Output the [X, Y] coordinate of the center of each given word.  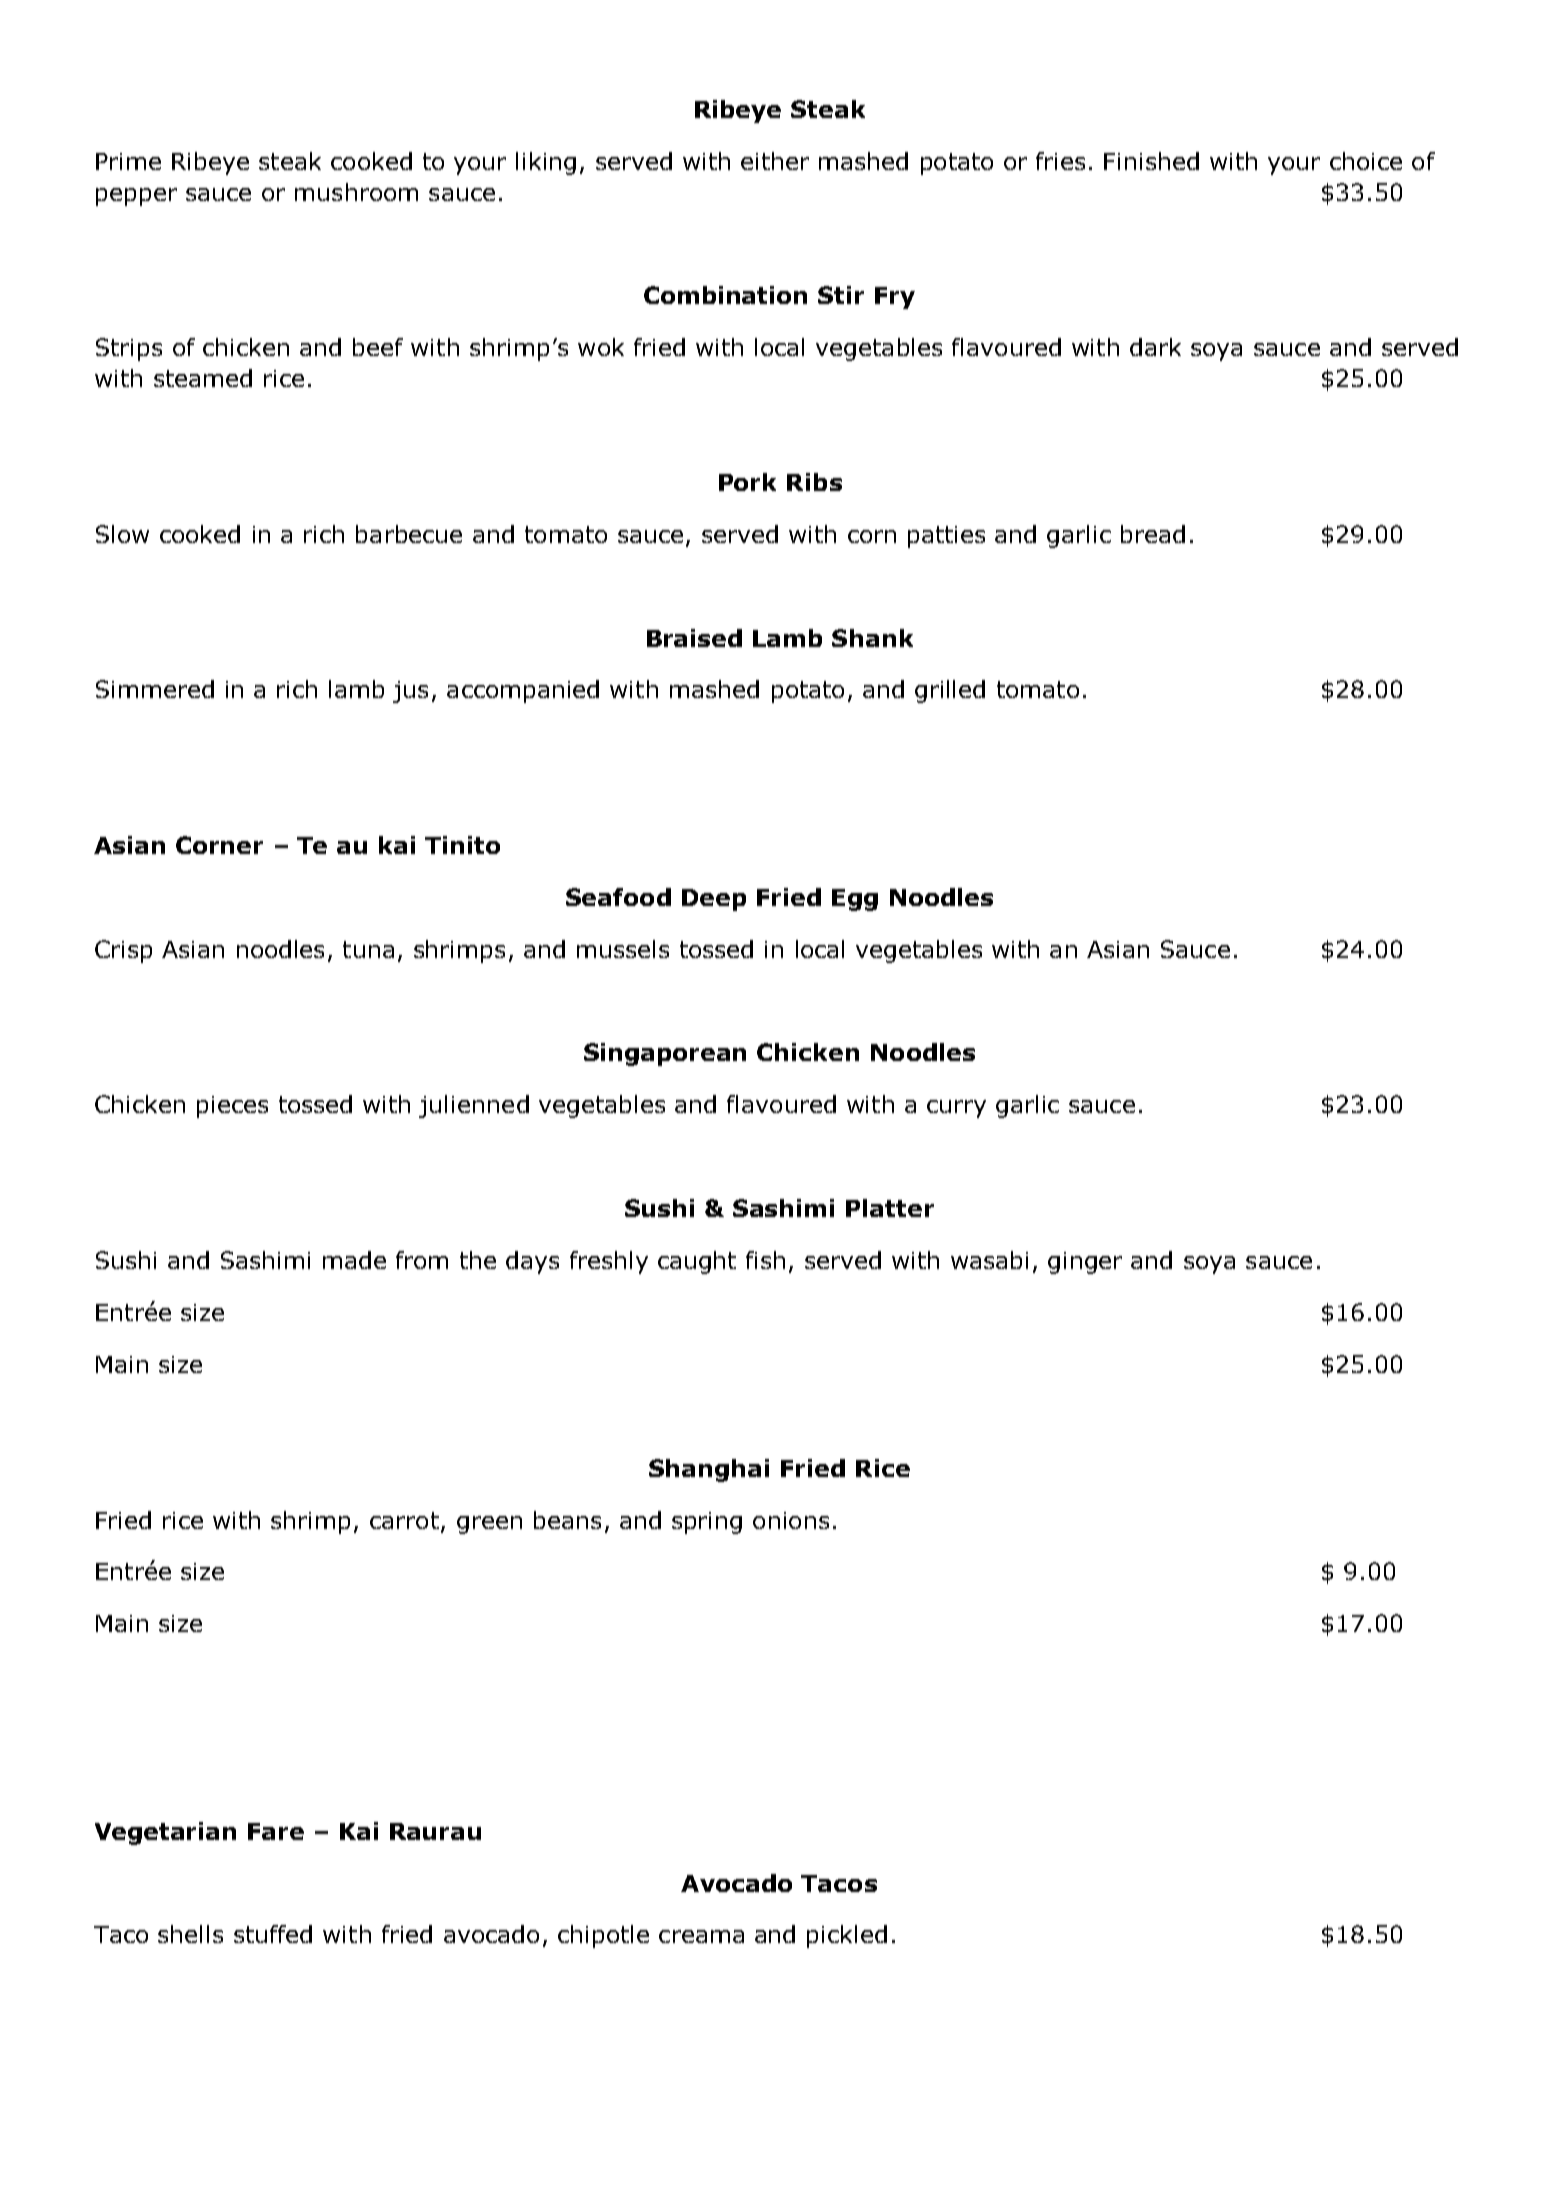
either [775, 161]
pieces [232, 1107]
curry [956, 1109]
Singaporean [665, 1054]
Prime [128, 161]
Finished [1151, 161]
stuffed [273, 1934]
